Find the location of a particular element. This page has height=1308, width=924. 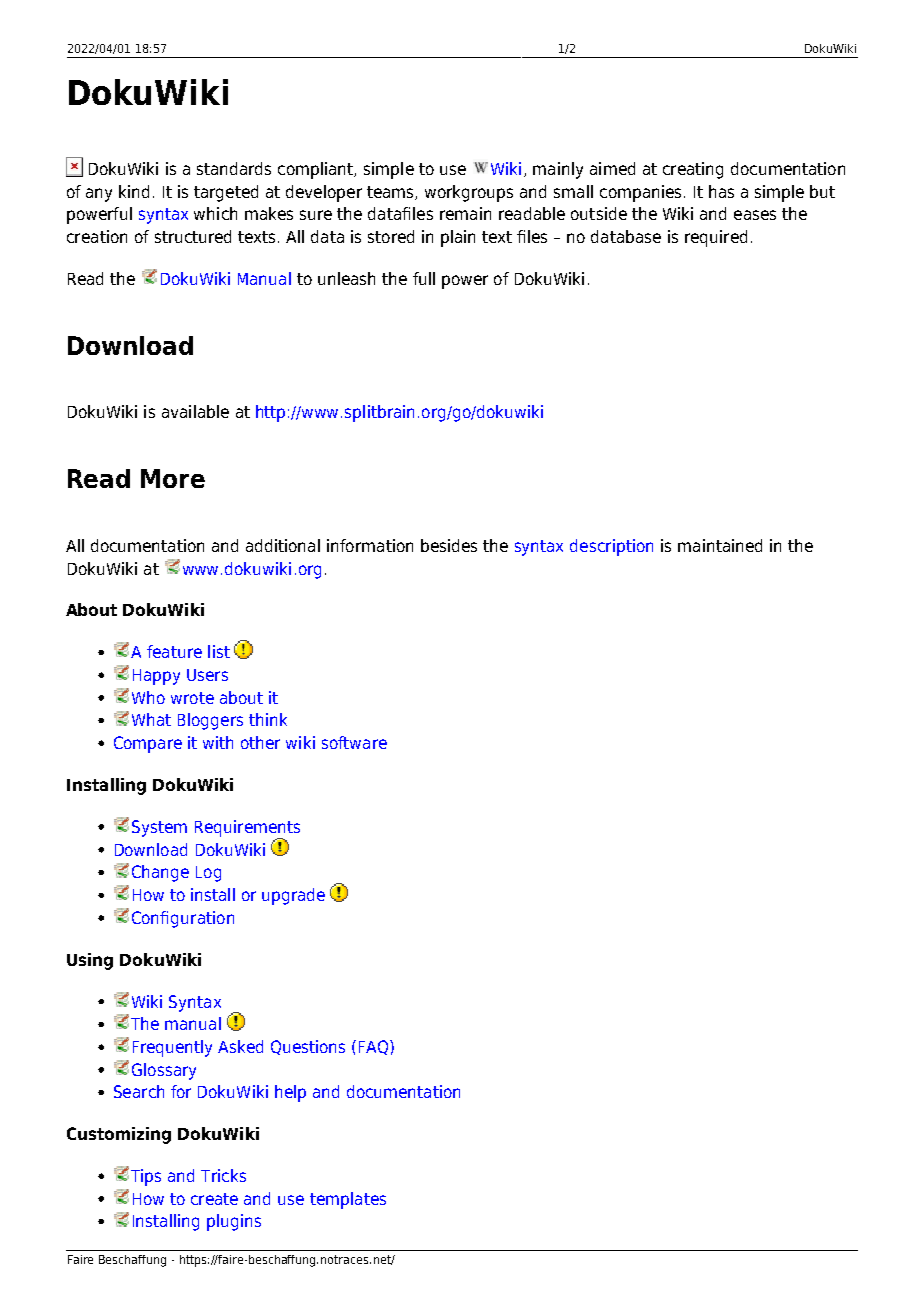

Tips is located at coordinates (146, 1177).
